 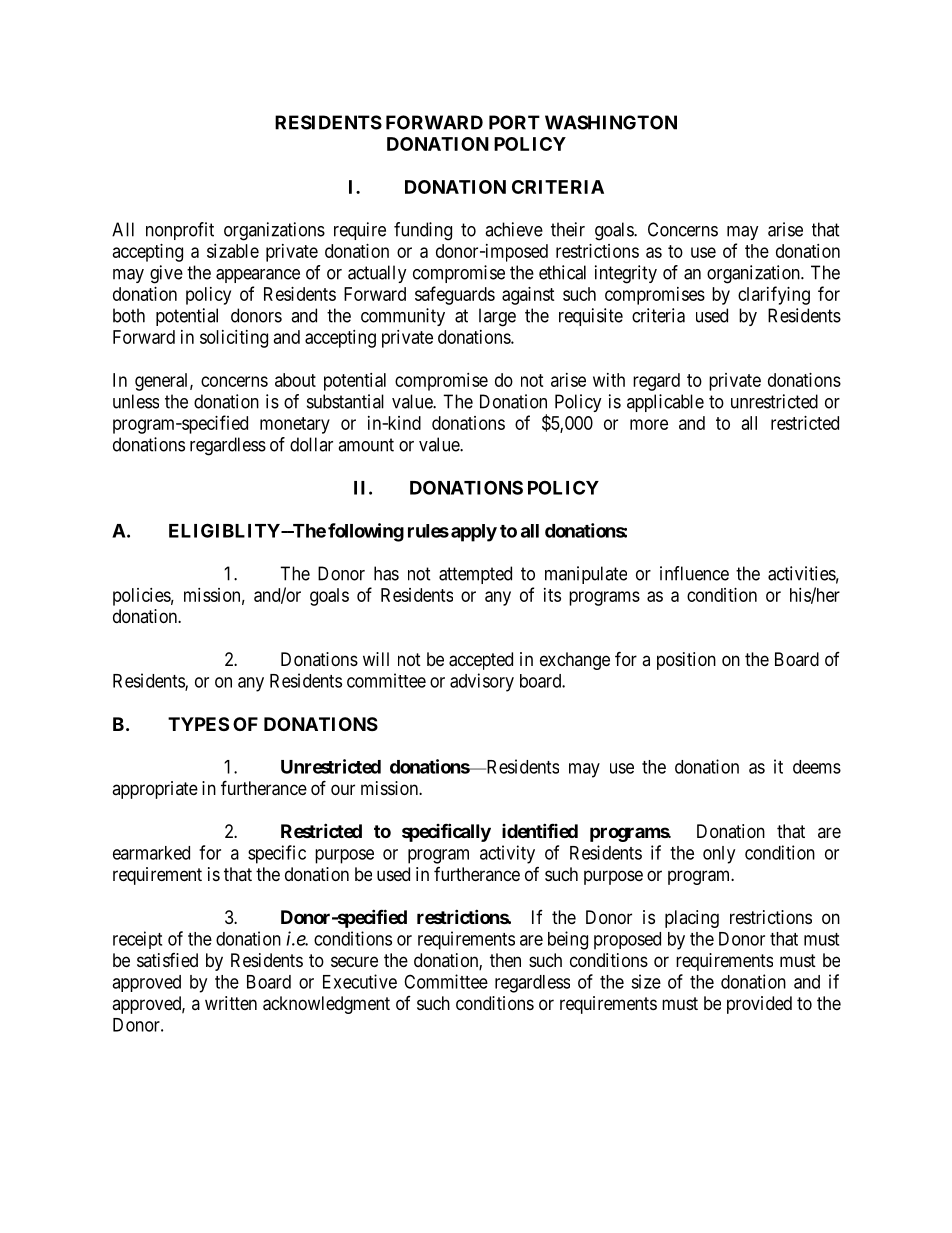 I want to click on applicable, so click(x=665, y=403).
